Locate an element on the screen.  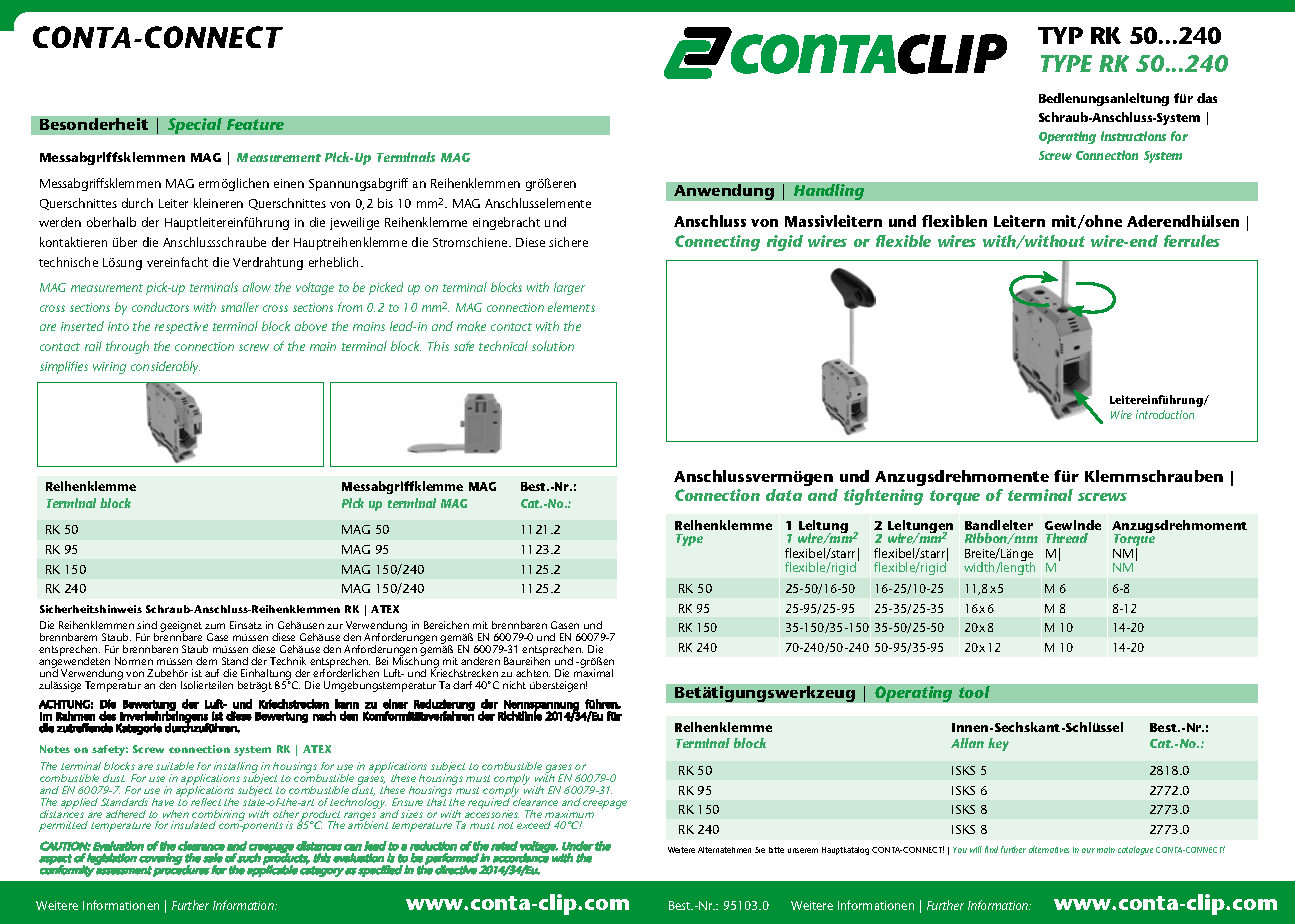
considerably is located at coordinates (165, 367).
